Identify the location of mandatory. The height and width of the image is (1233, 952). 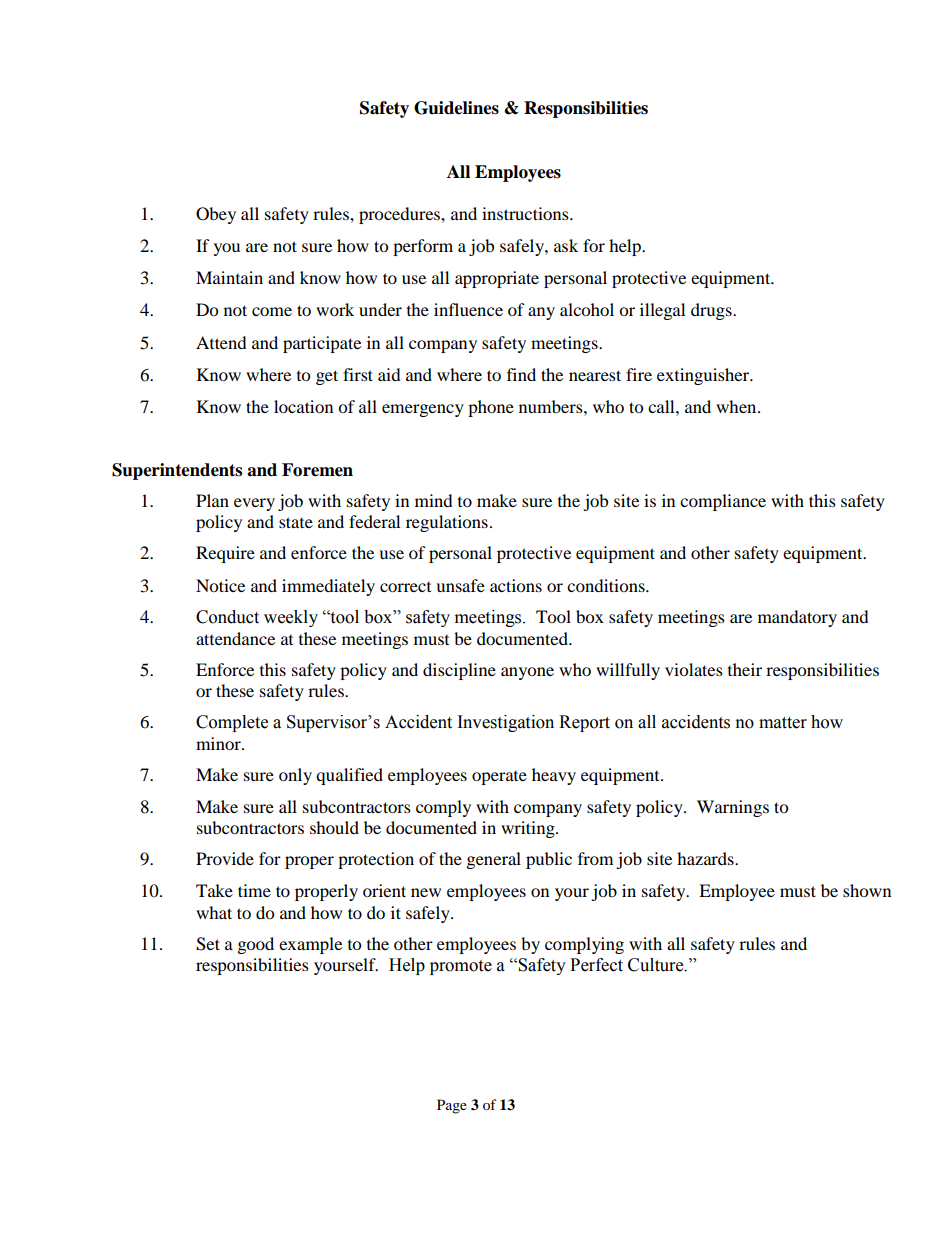
(797, 618).
